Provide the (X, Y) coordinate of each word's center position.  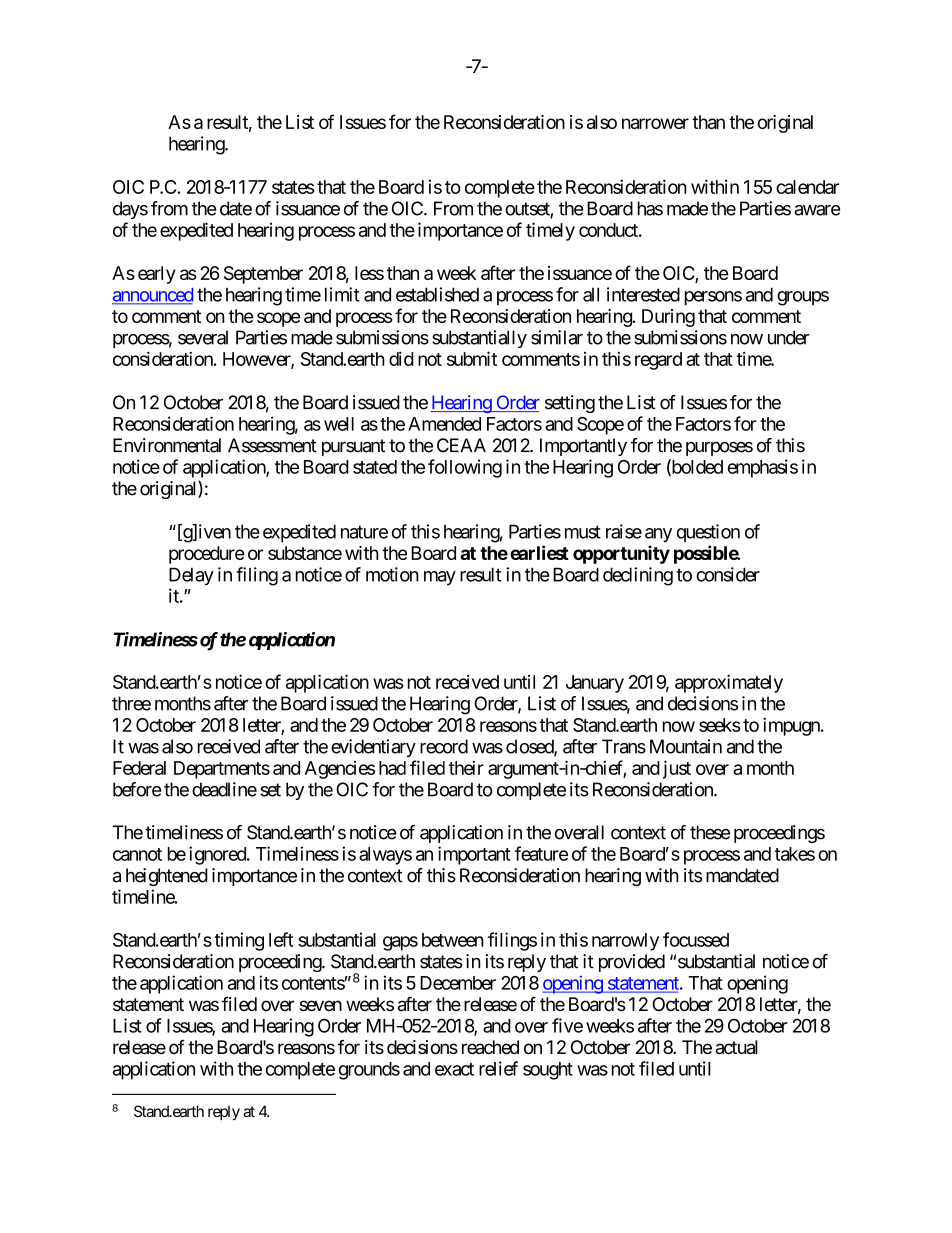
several (203, 337)
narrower (655, 123)
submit (472, 358)
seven (321, 1005)
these (710, 832)
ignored (218, 855)
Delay (191, 576)
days (130, 210)
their (466, 767)
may (440, 578)
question (708, 533)
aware (817, 210)
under (789, 337)
